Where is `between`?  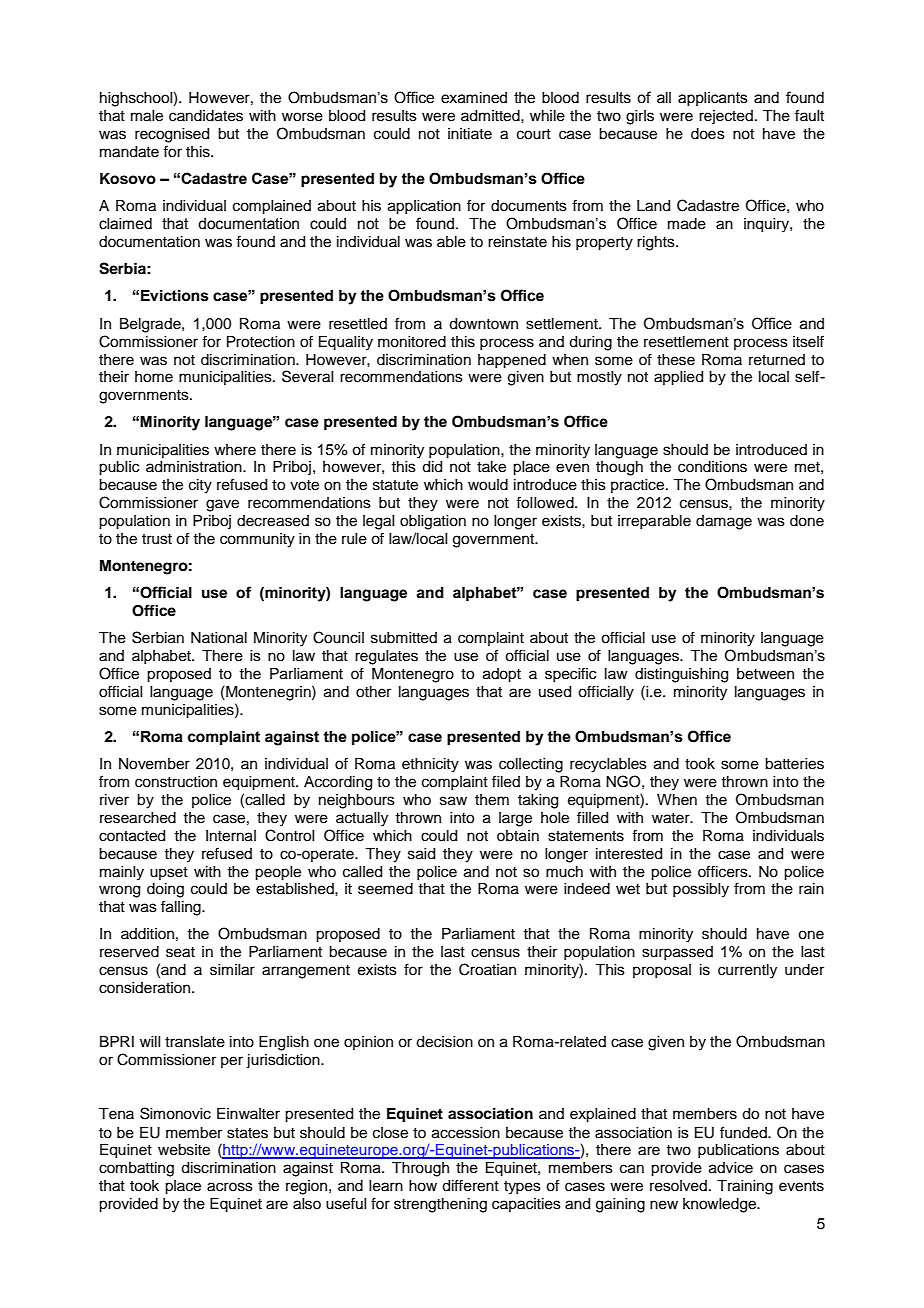
between is located at coordinates (765, 674).
